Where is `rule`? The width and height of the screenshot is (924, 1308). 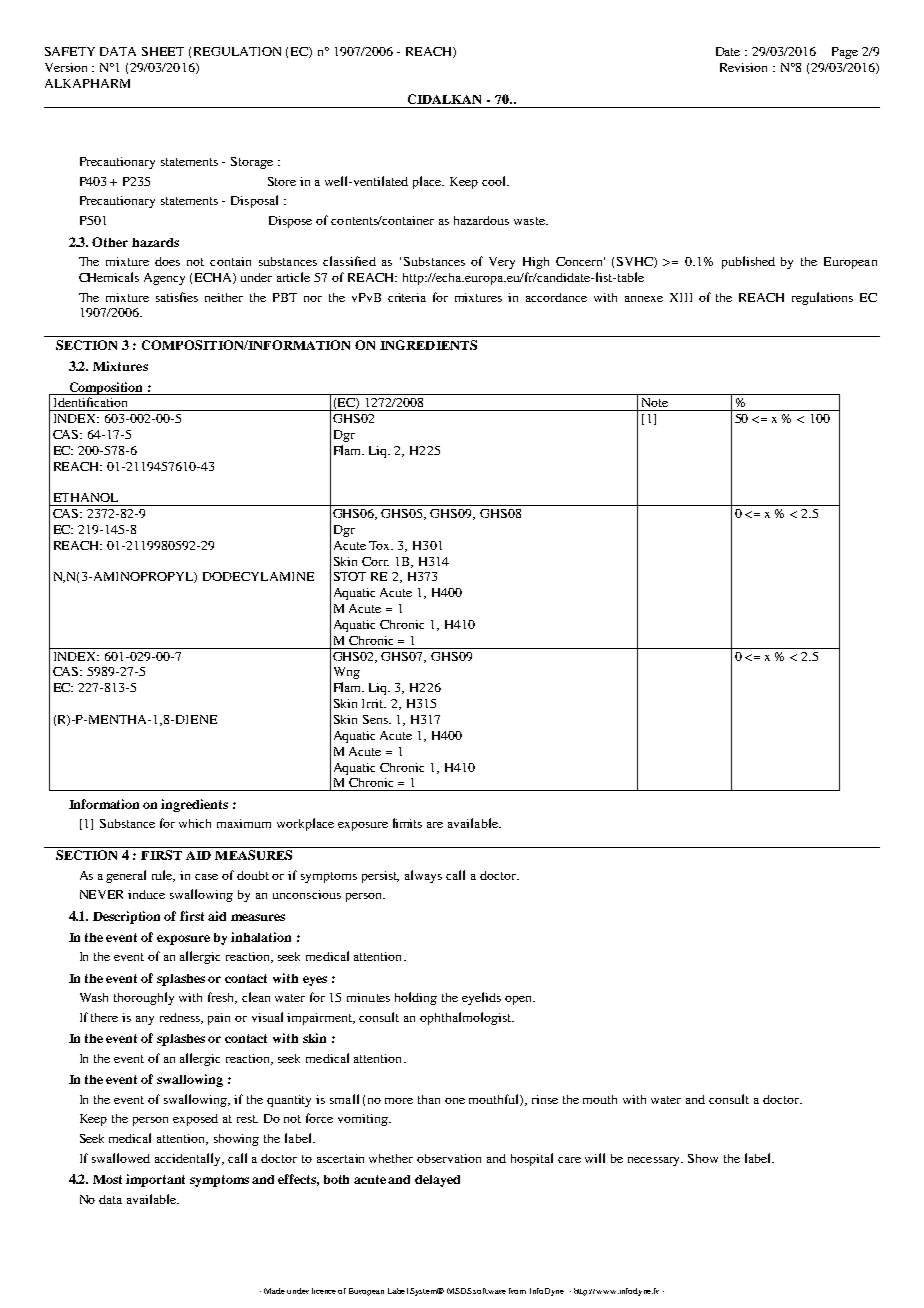
rule is located at coordinates (163, 876).
